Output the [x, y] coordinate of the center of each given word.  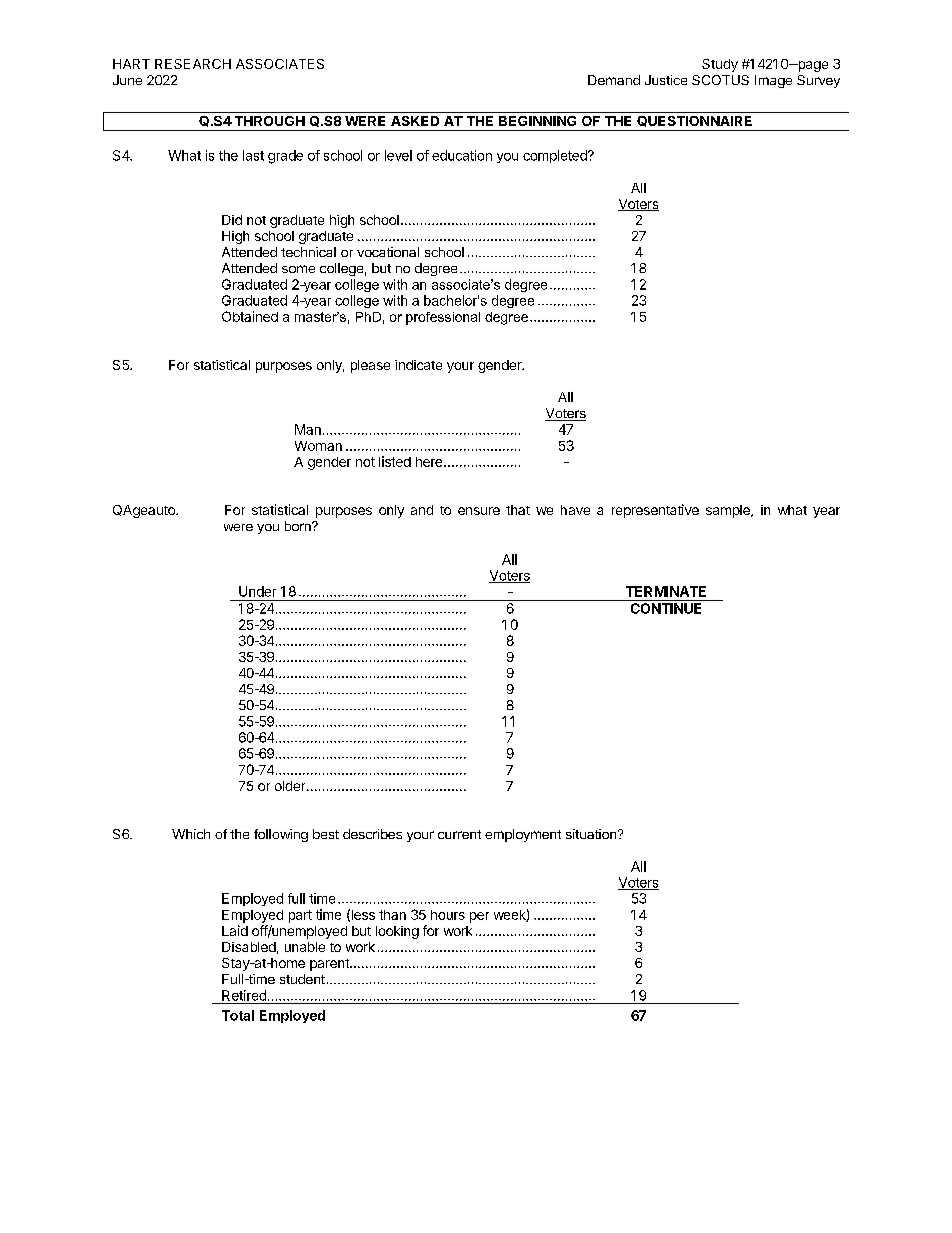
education [462, 155]
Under [257, 591]
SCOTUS [720, 80]
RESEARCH [193, 64]
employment [523, 835]
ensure [479, 511]
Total [238, 1015]
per [479, 917]
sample [729, 511]
